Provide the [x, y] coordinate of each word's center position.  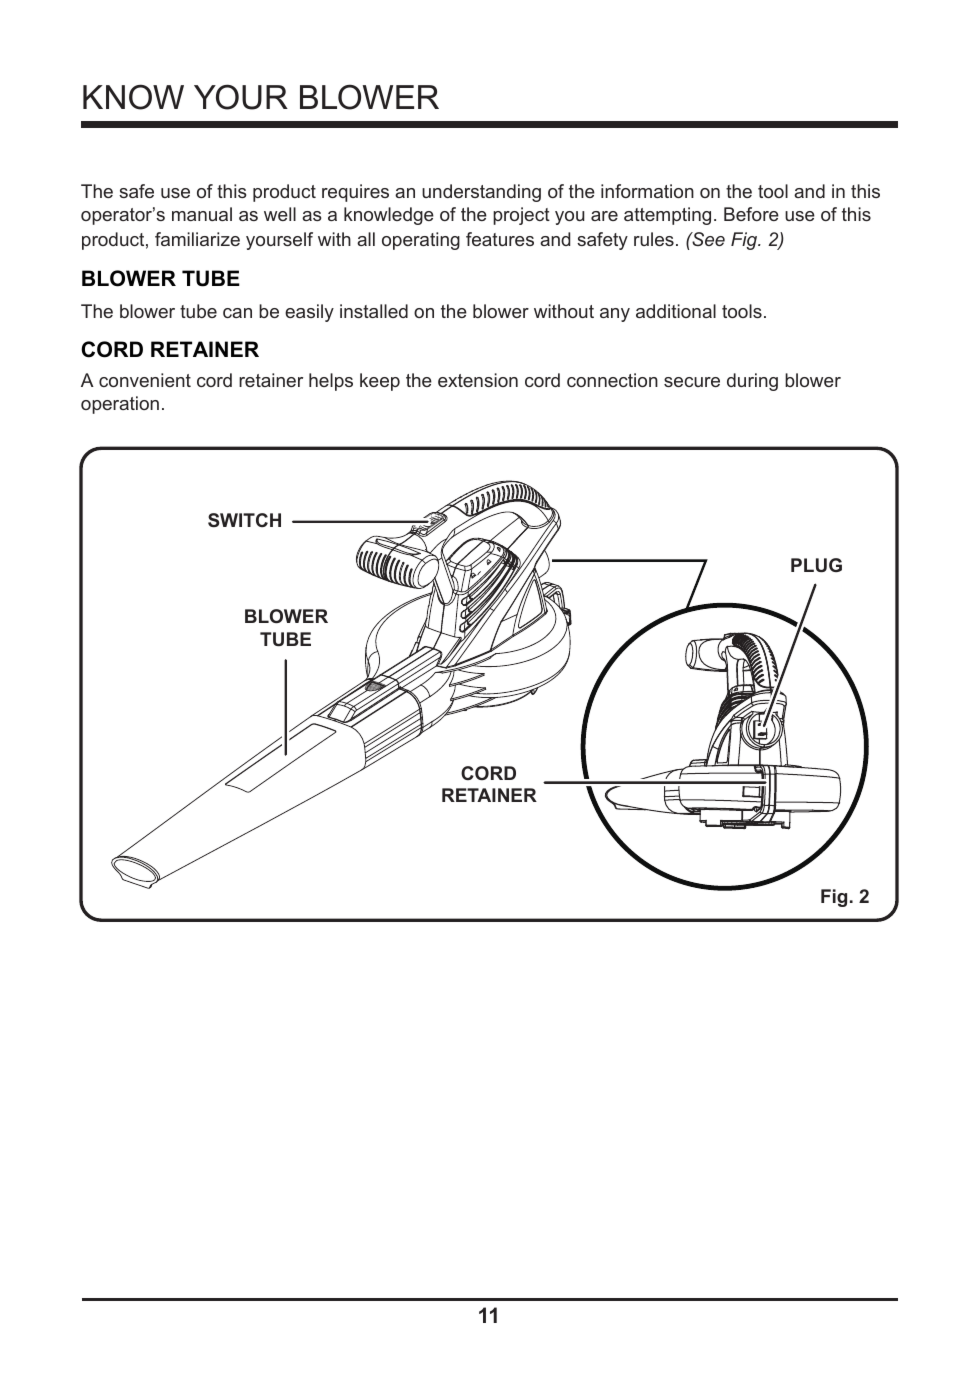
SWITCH [244, 520]
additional [676, 311]
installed [374, 311]
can [237, 313]
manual [202, 214]
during [752, 382]
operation [120, 405]
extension [478, 380]
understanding [481, 193]
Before [751, 214]
